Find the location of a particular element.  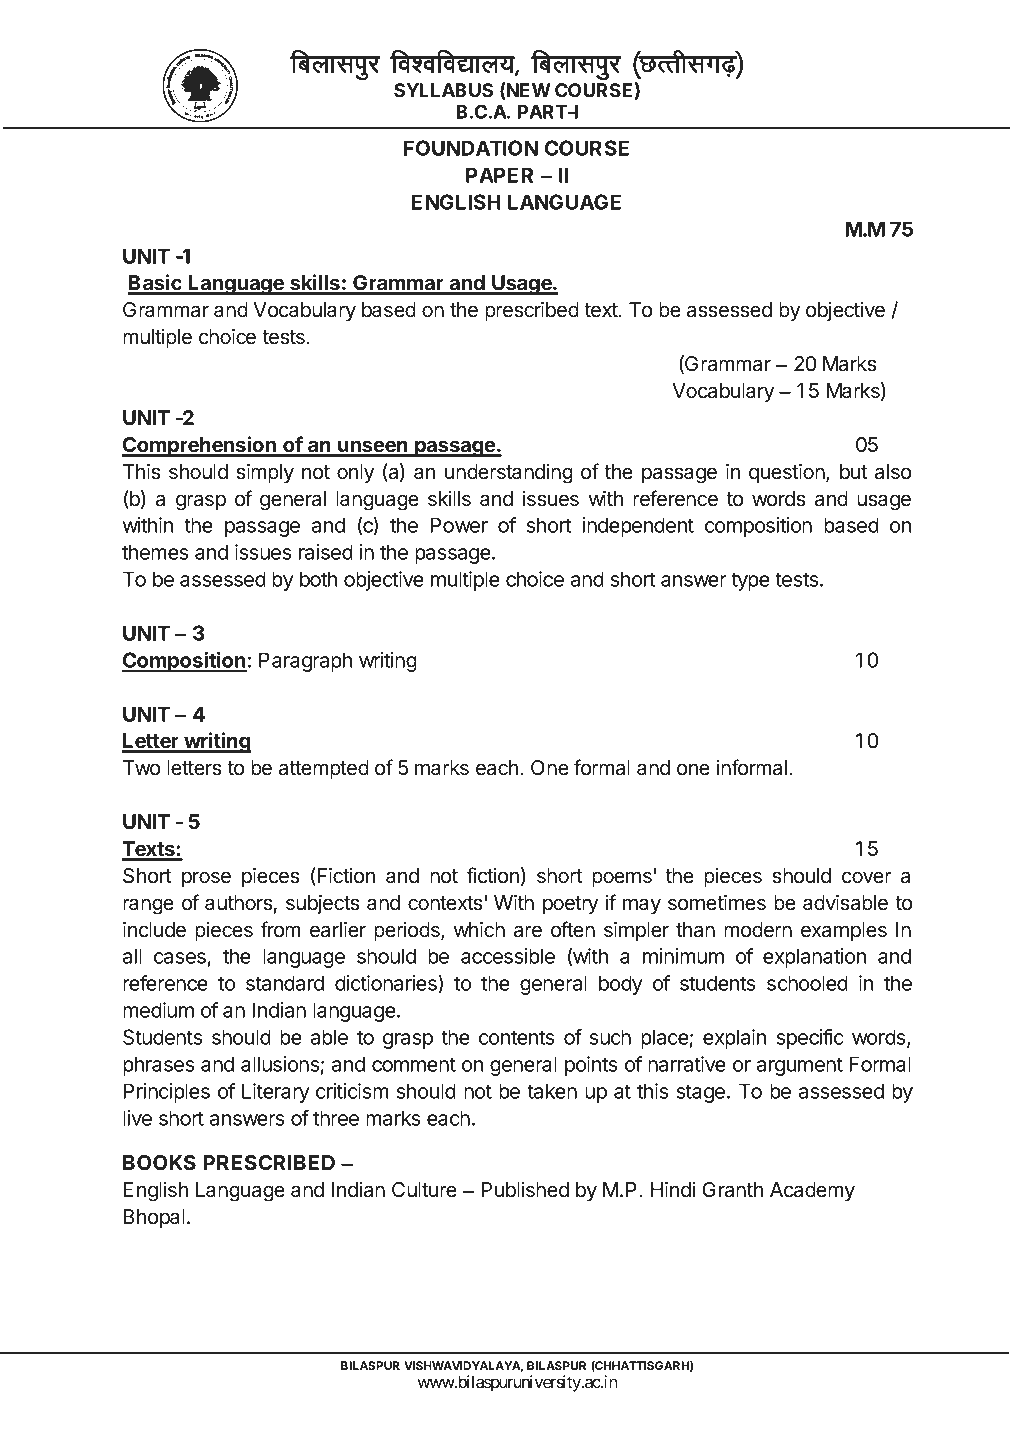

understanding is located at coordinates (509, 474).
